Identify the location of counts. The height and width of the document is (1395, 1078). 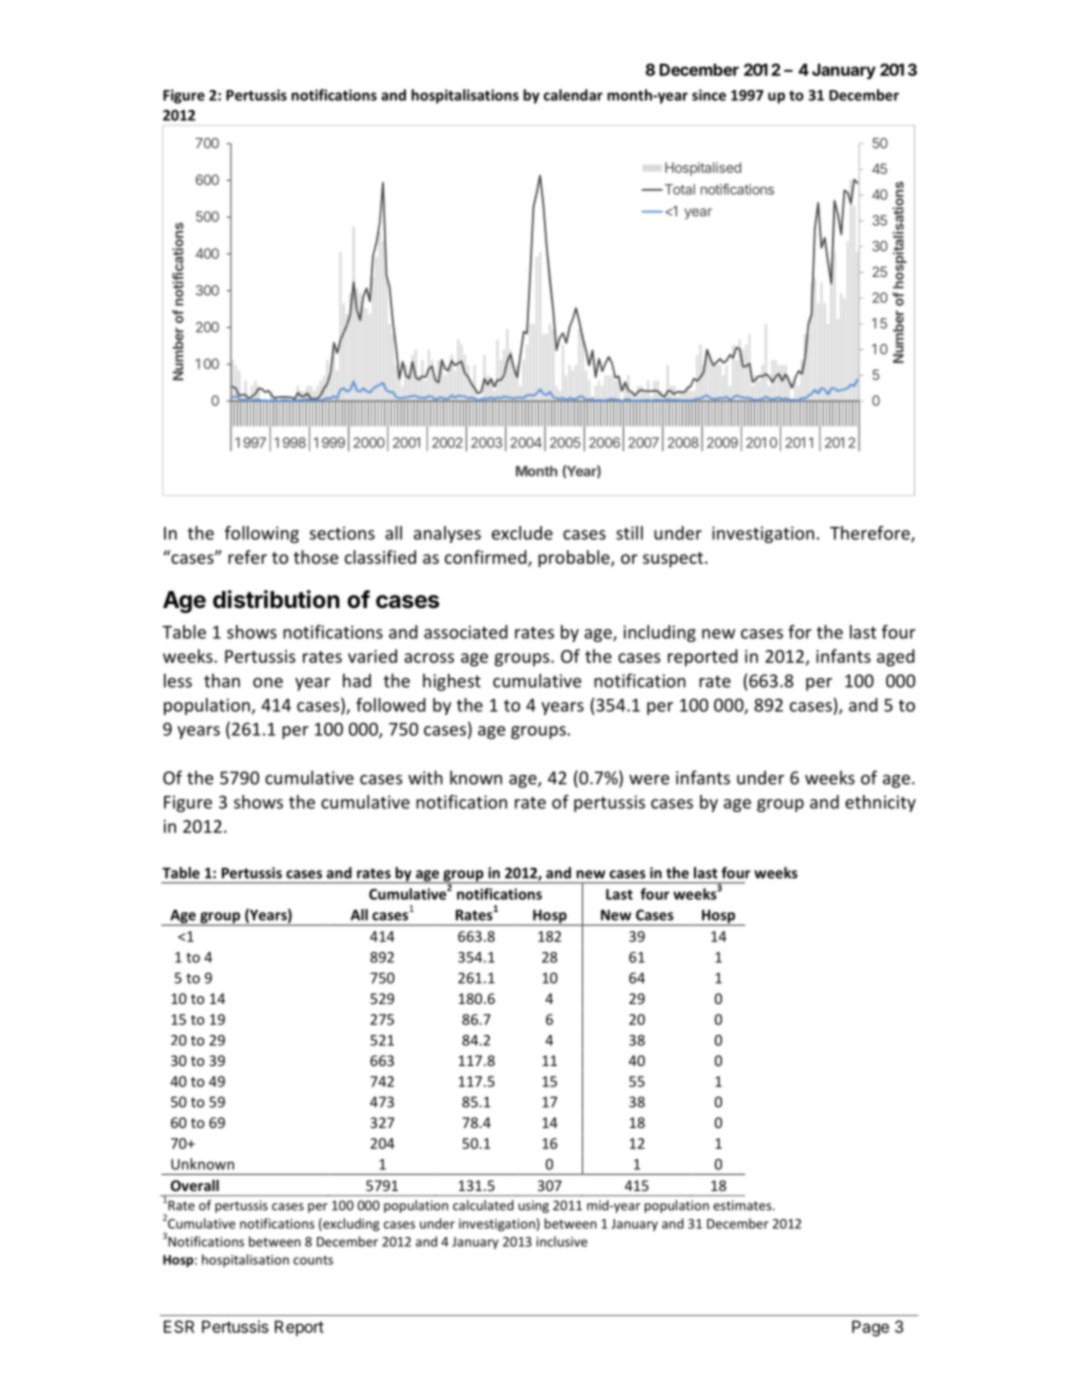
(313, 1260).
